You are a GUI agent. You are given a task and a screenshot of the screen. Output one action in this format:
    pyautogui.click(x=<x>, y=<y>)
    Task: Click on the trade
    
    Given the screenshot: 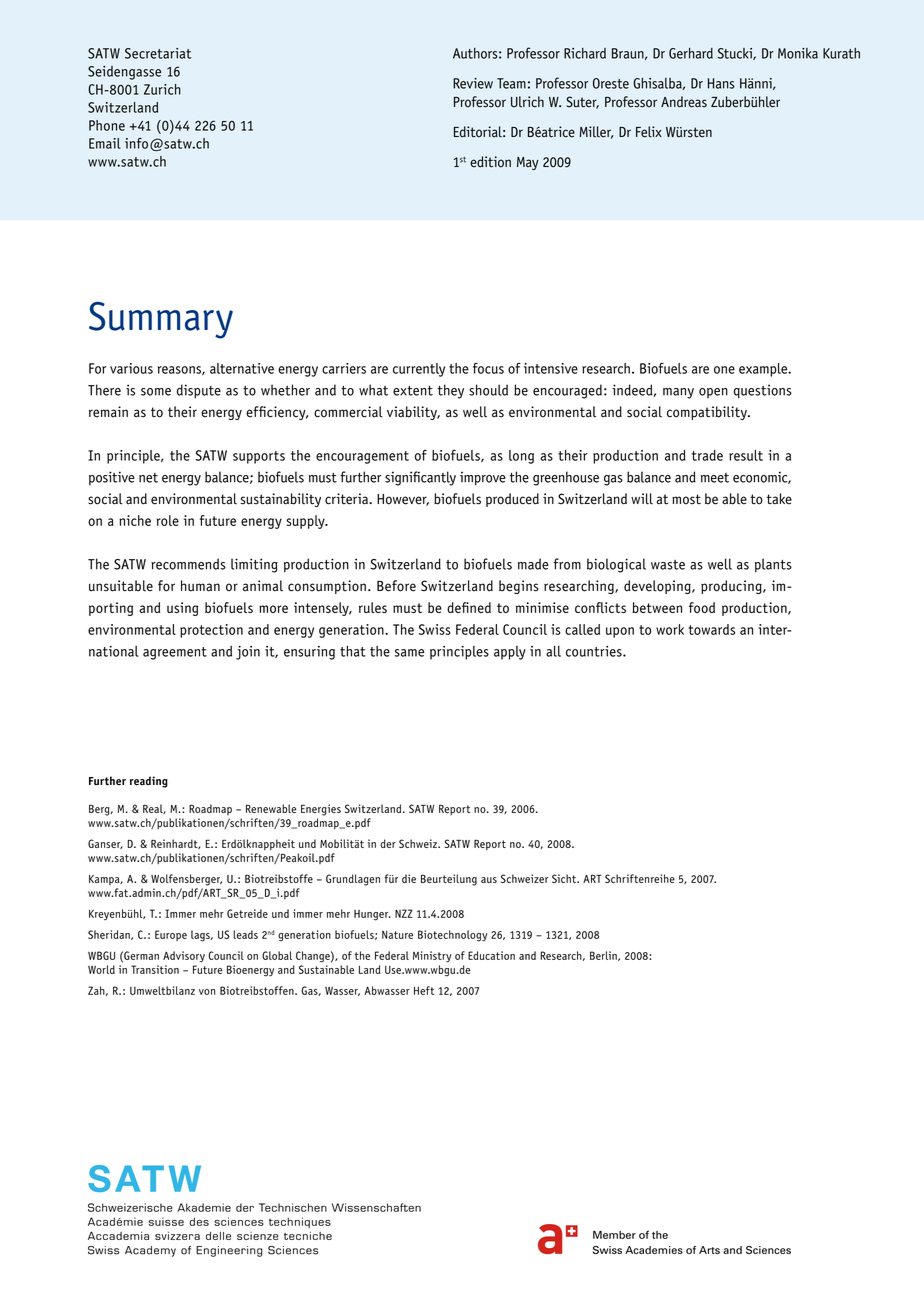 What is the action you would take?
    pyautogui.click(x=707, y=455)
